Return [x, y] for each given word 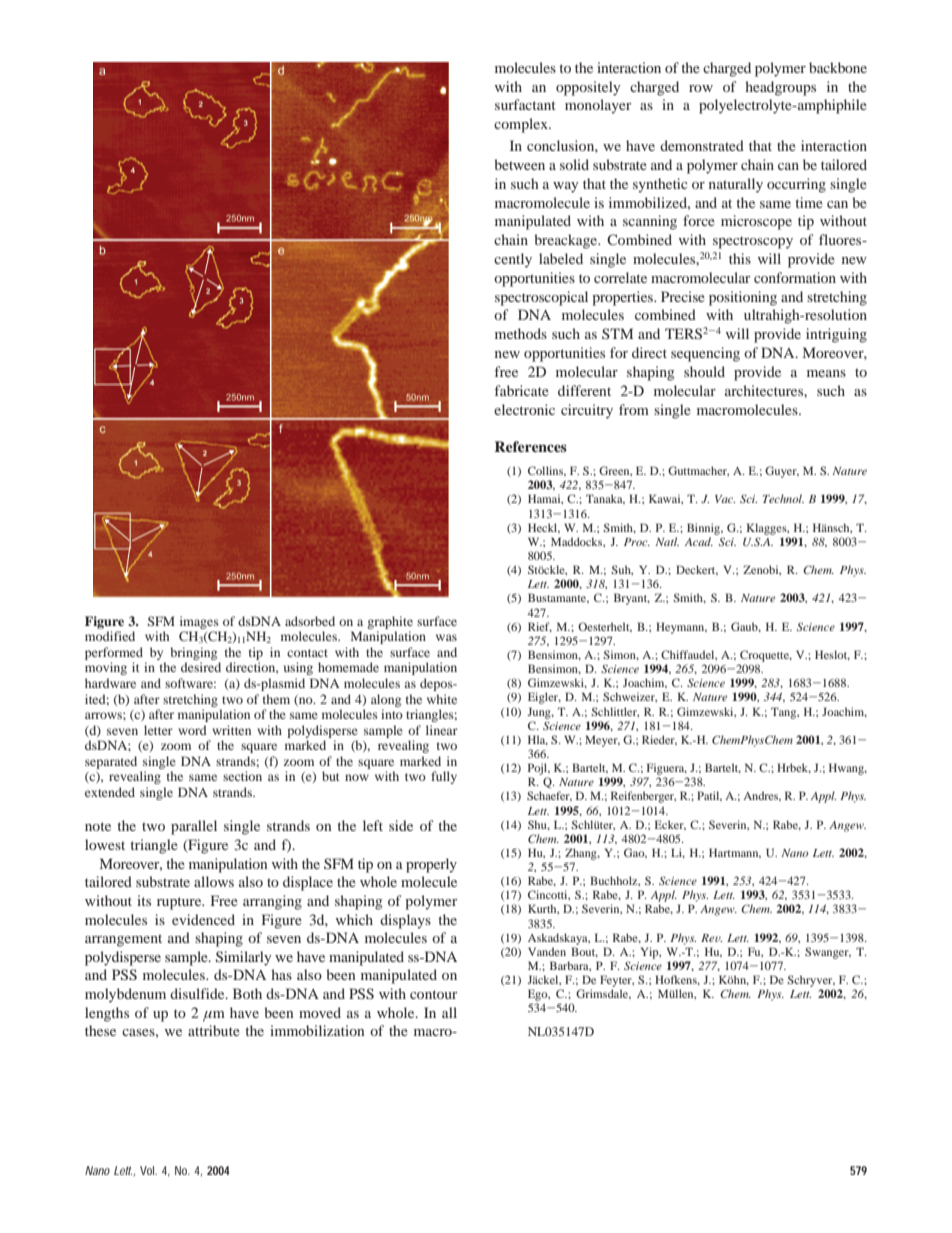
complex [522, 125]
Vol [148, 1170]
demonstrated [702, 145]
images [199, 622]
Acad [699, 541]
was [446, 637]
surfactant [525, 104]
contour [434, 994]
